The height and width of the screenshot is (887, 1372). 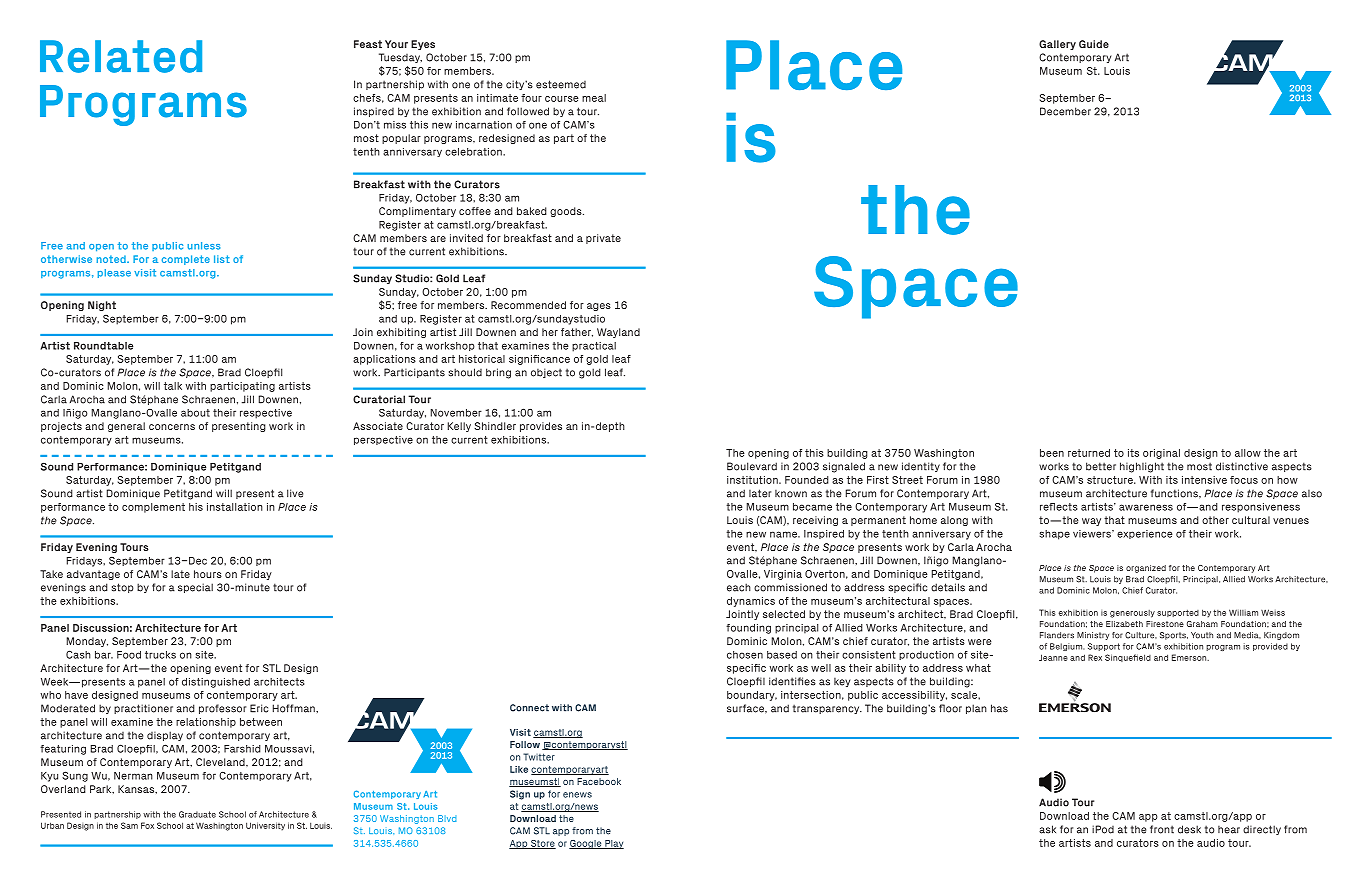 I want to click on meal, so click(x=594, y=98).
